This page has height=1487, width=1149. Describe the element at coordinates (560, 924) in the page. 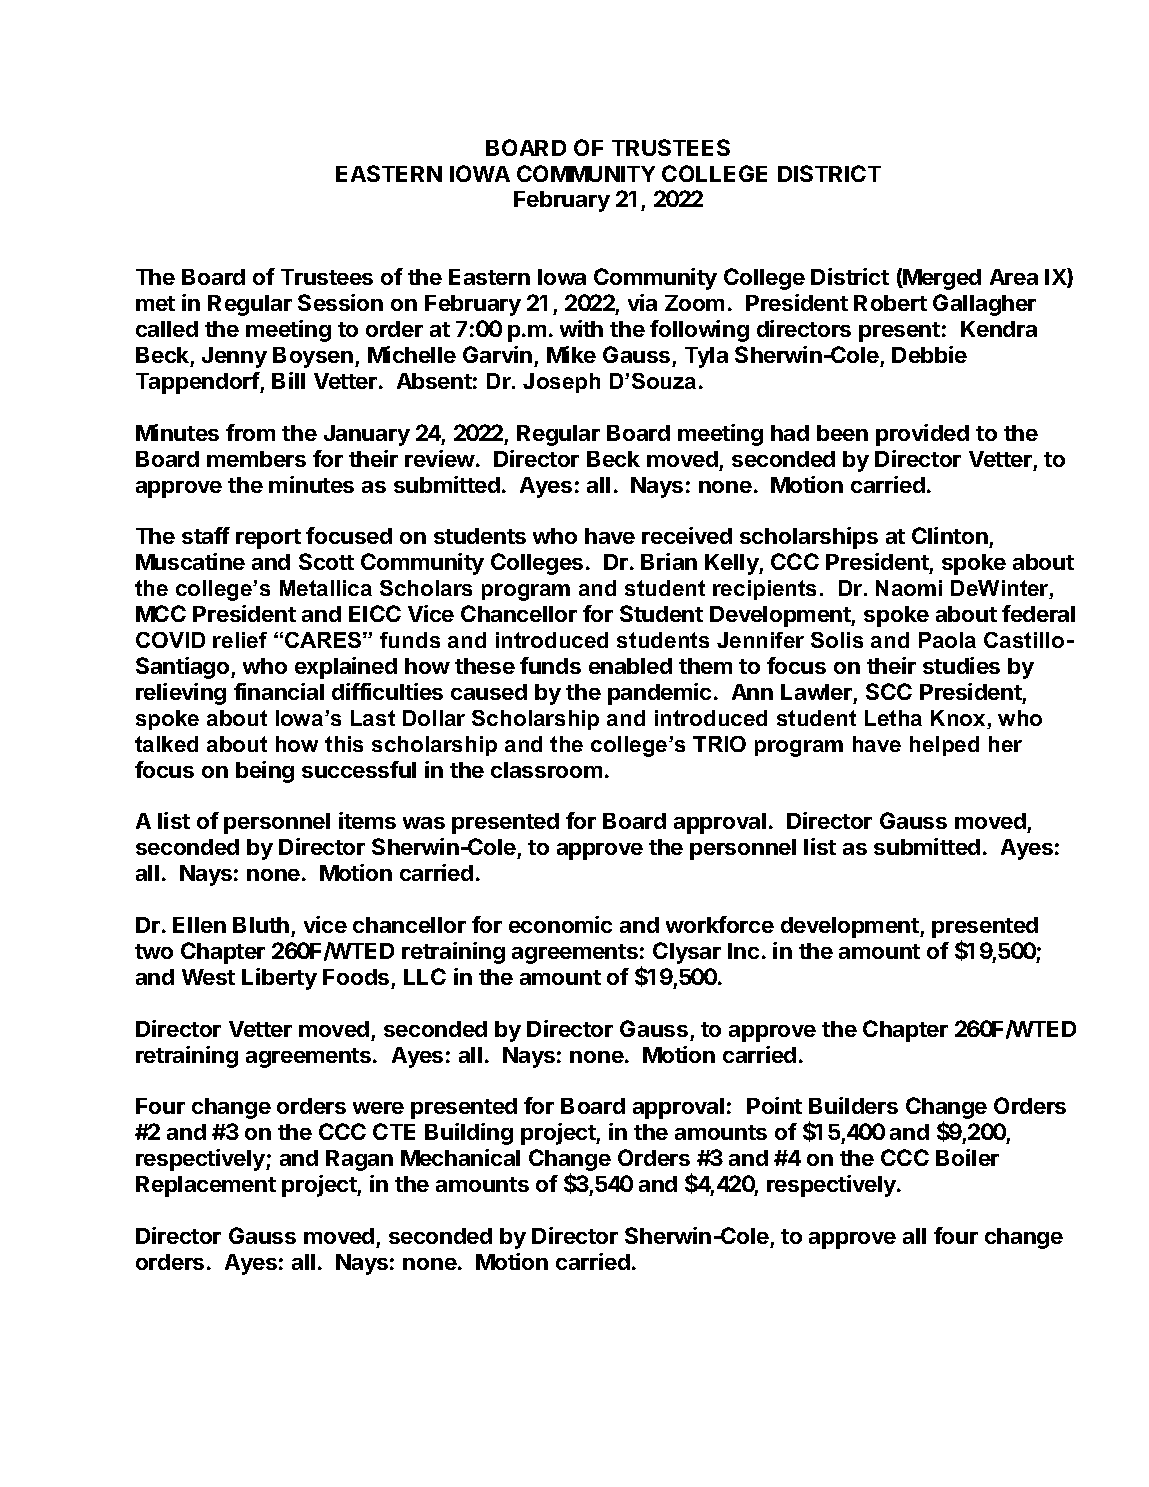

I see `economic` at that location.
